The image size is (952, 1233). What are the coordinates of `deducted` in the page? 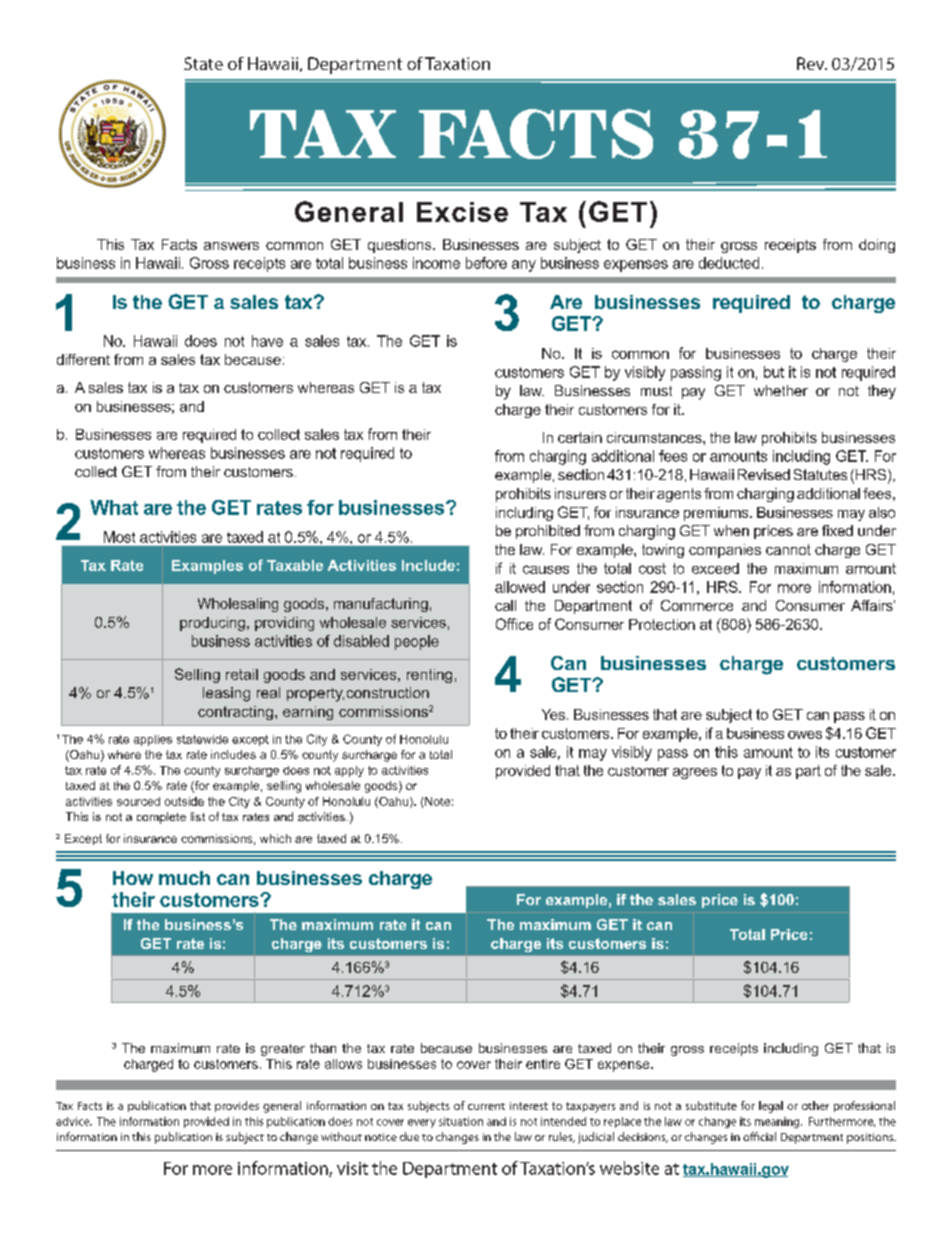 It's located at (729, 263).
